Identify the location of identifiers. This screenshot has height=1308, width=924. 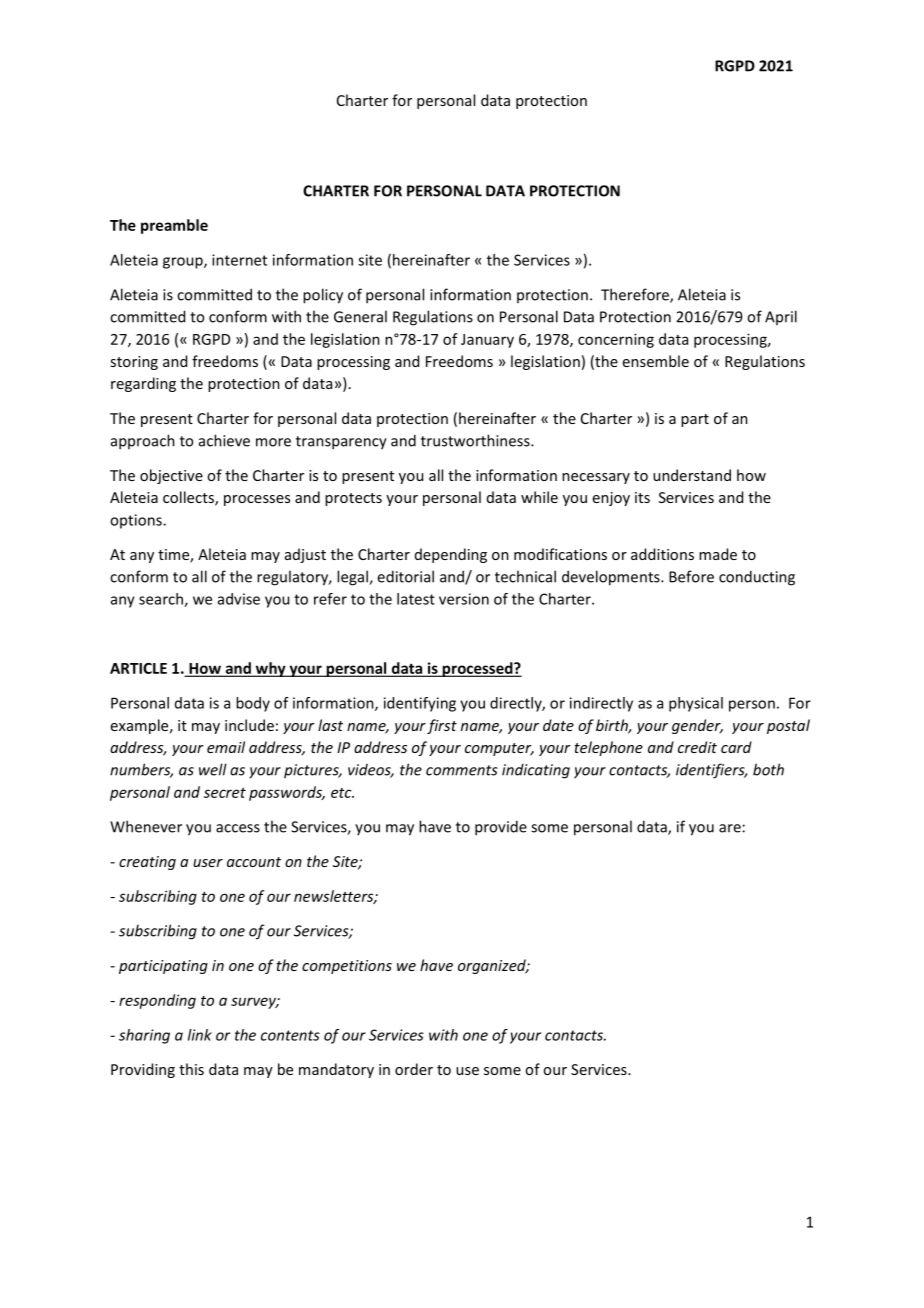
(711, 771).
